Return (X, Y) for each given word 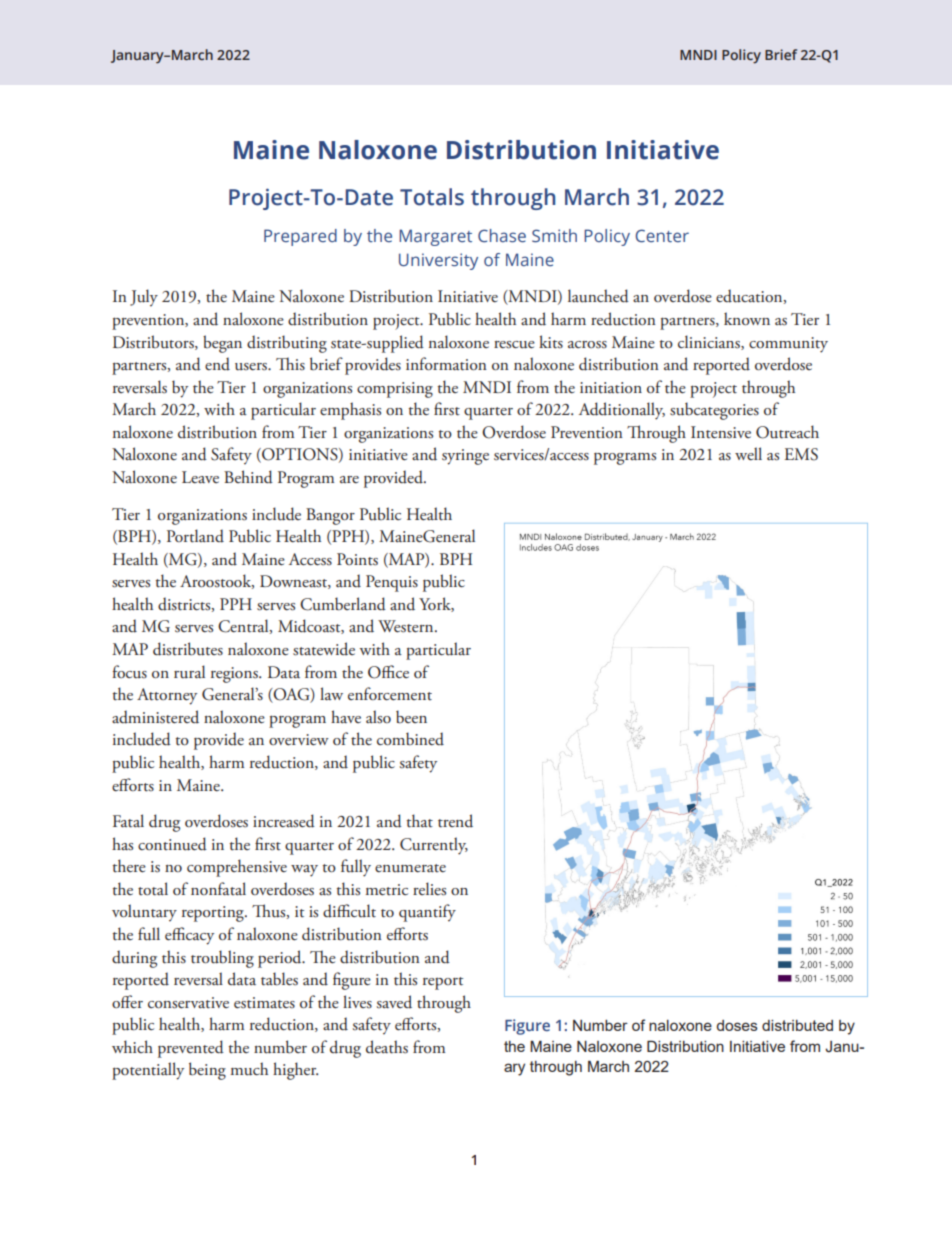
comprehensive (237, 868)
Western (407, 626)
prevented (191, 1049)
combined (410, 739)
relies (429, 889)
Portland (195, 536)
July (144, 298)
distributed (797, 1025)
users (252, 367)
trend (455, 821)
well (748, 453)
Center (662, 236)
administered (155, 717)
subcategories (714, 411)
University (438, 261)
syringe (465, 457)
